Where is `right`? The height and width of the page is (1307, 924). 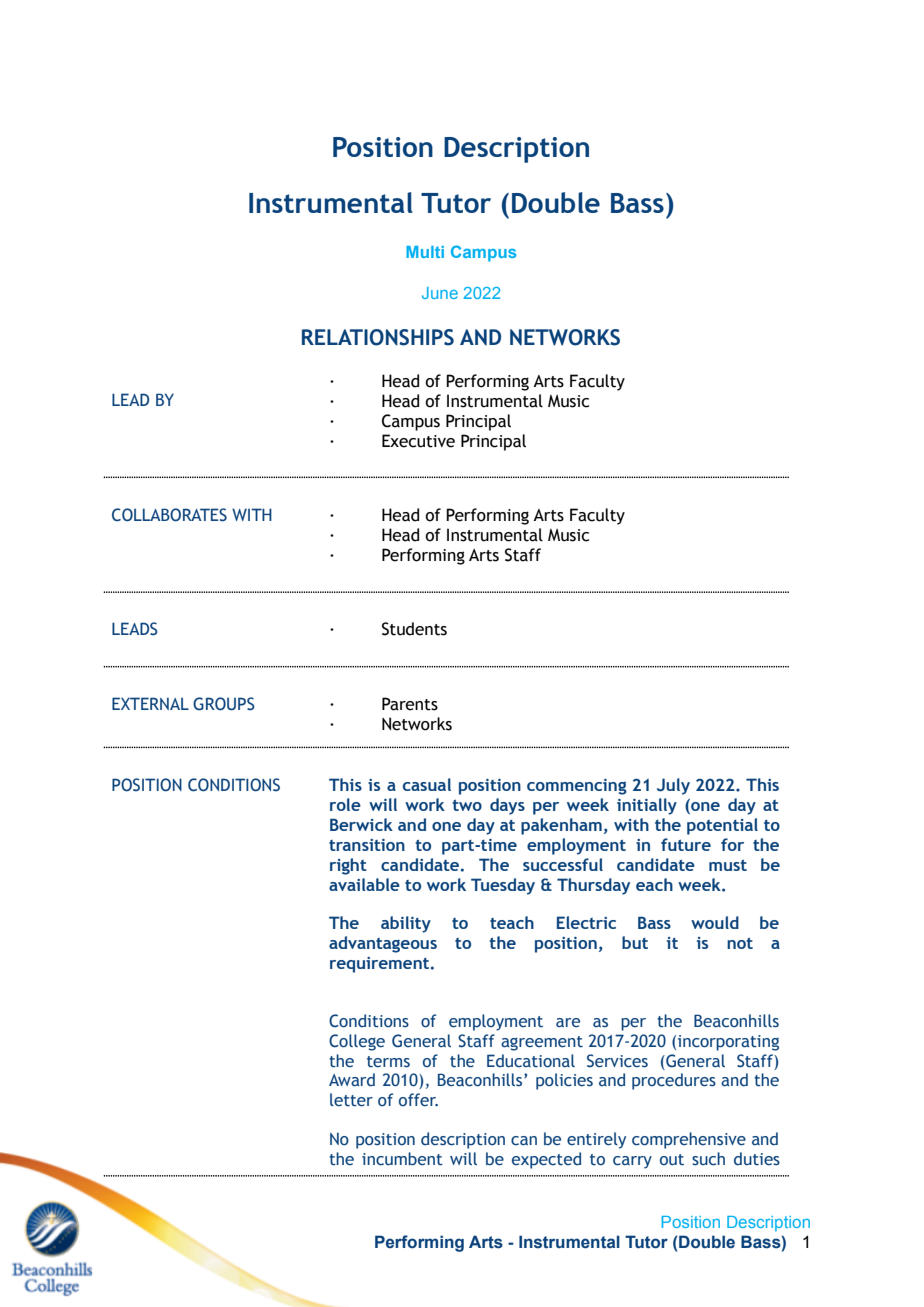
right is located at coordinates (348, 866).
